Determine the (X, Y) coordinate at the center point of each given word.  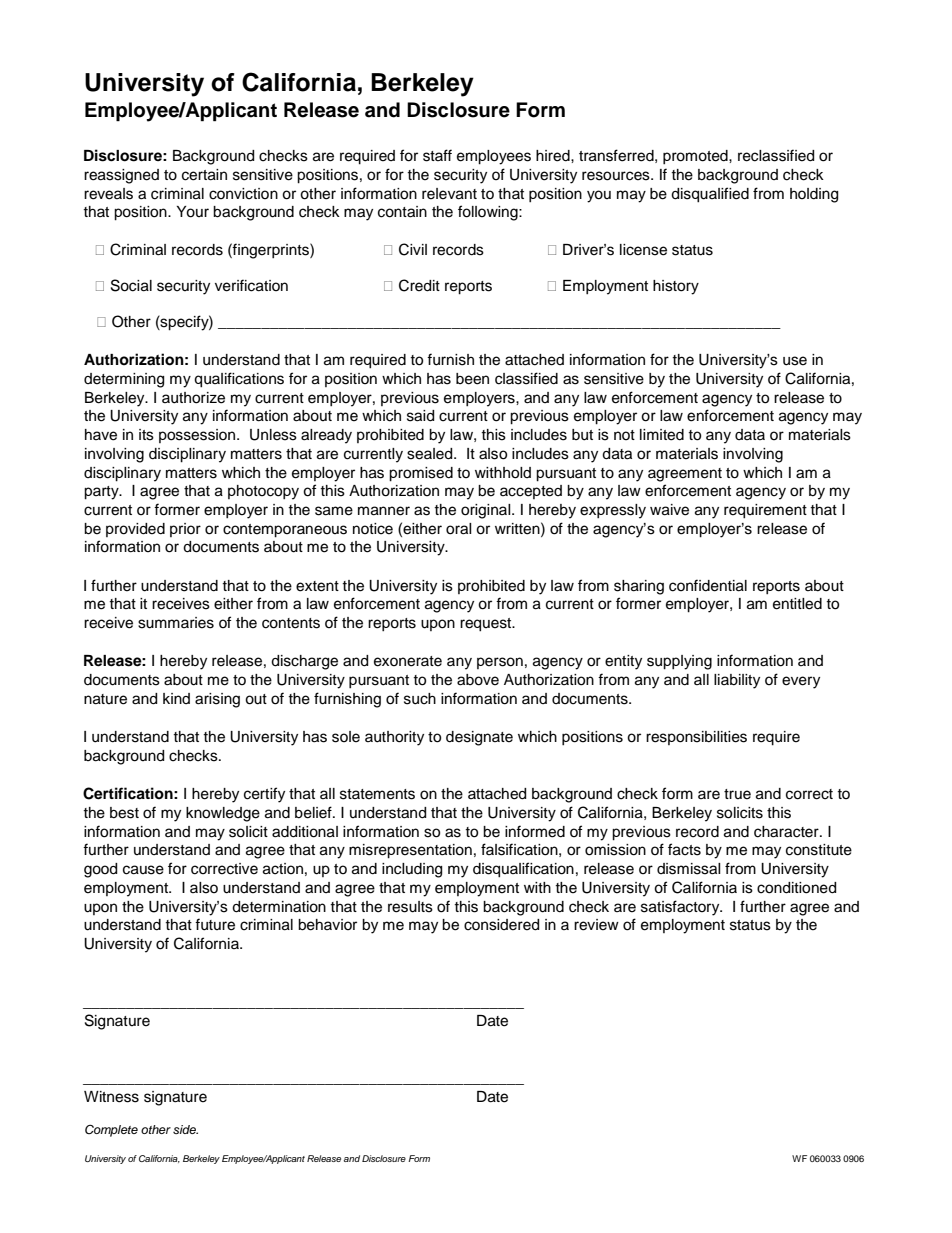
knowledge (223, 814)
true (737, 794)
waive (669, 510)
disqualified (710, 195)
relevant (449, 194)
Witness (111, 1097)
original (487, 511)
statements (377, 794)
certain (204, 175)
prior (185, 530)
